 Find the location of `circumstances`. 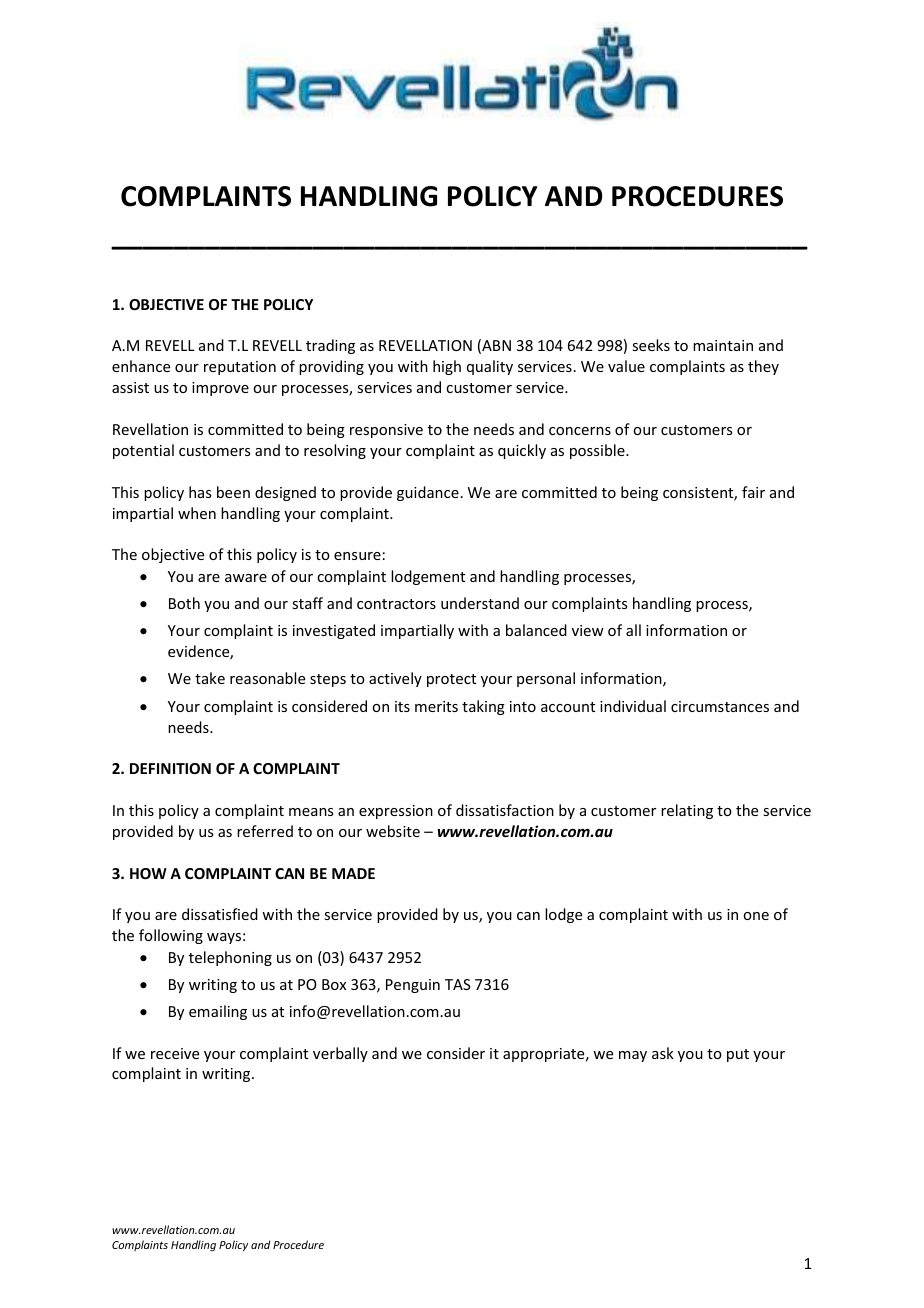

circumstances is located at coordinates (720, 706).
